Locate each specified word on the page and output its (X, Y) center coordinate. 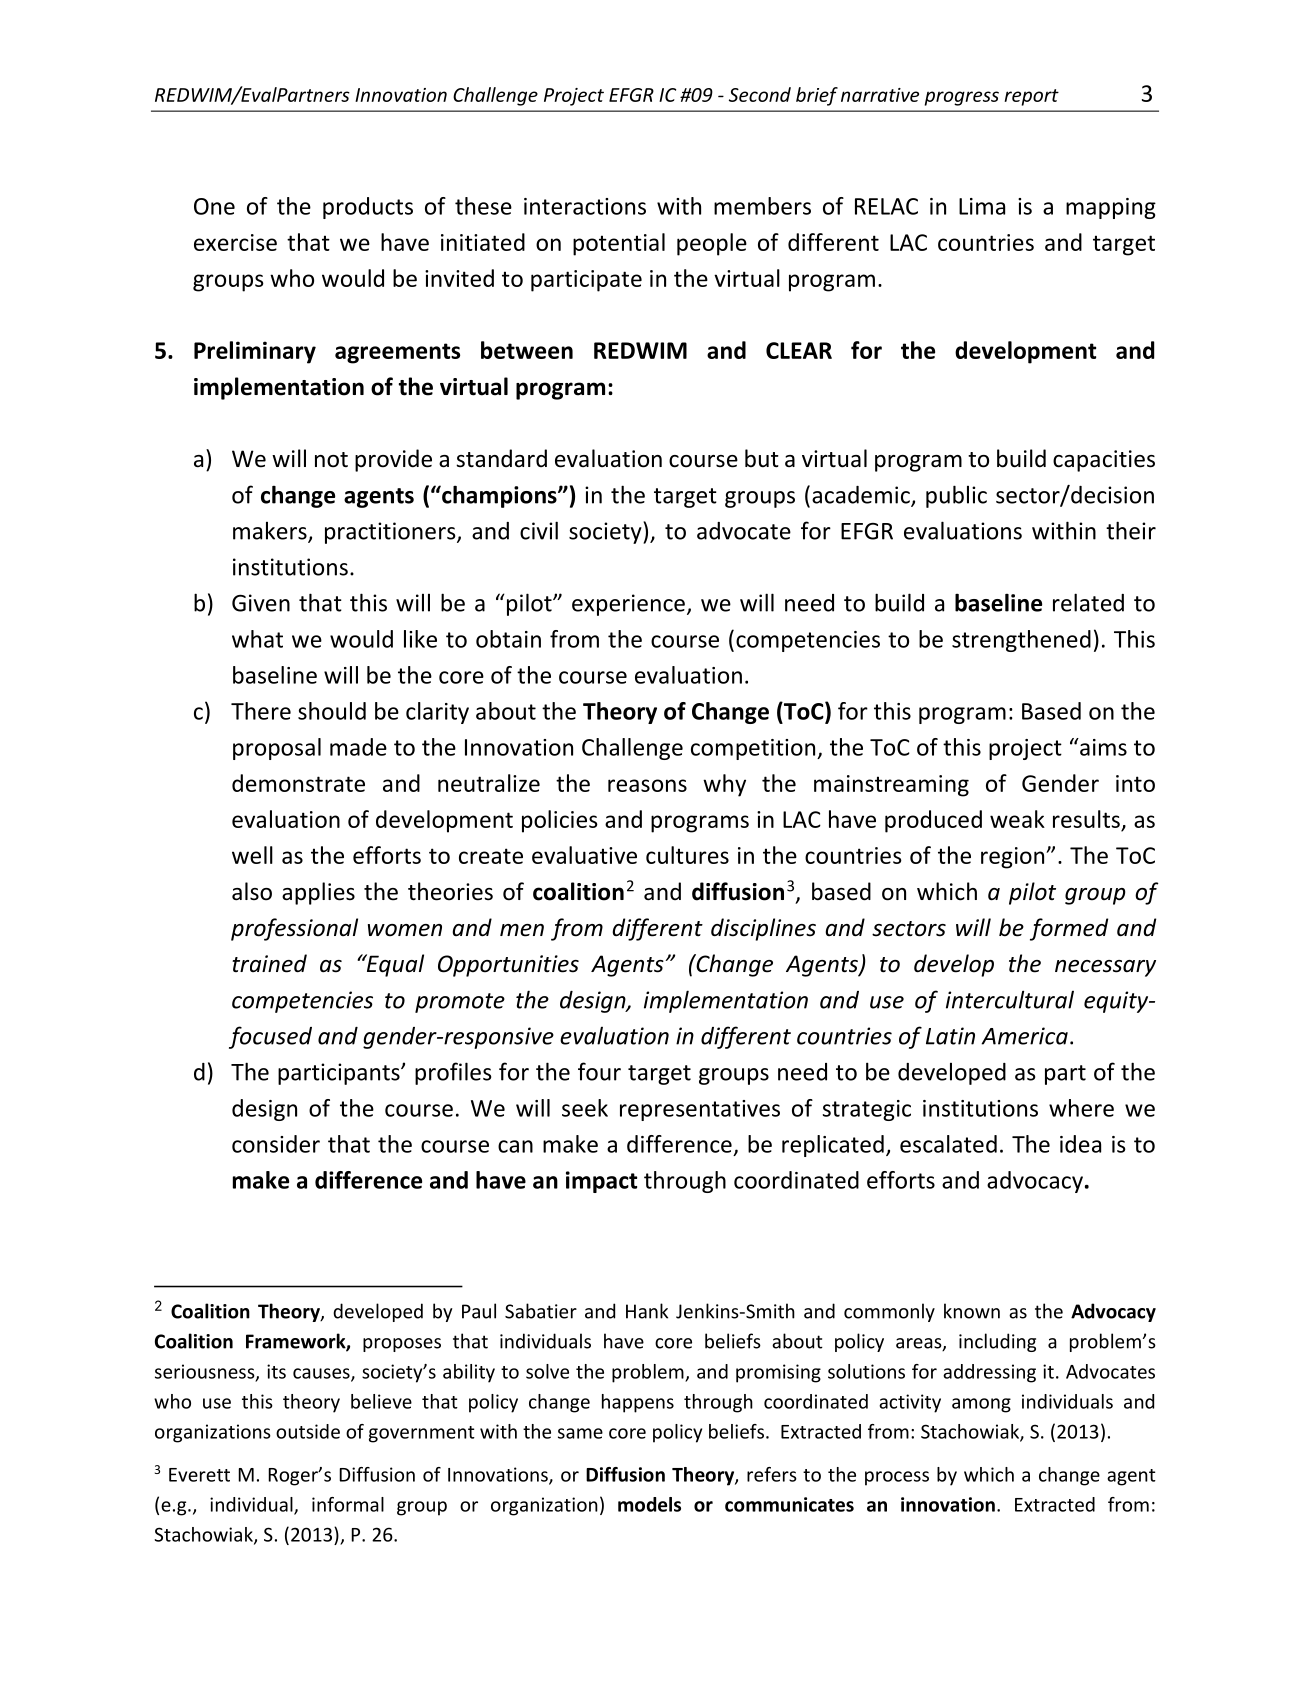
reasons (647, 785)
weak (1017, 819)
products (368, 208)
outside (308, 1431)
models (649, 1504)
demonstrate (298, 783)
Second (760, 94)
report (1031, 97)
